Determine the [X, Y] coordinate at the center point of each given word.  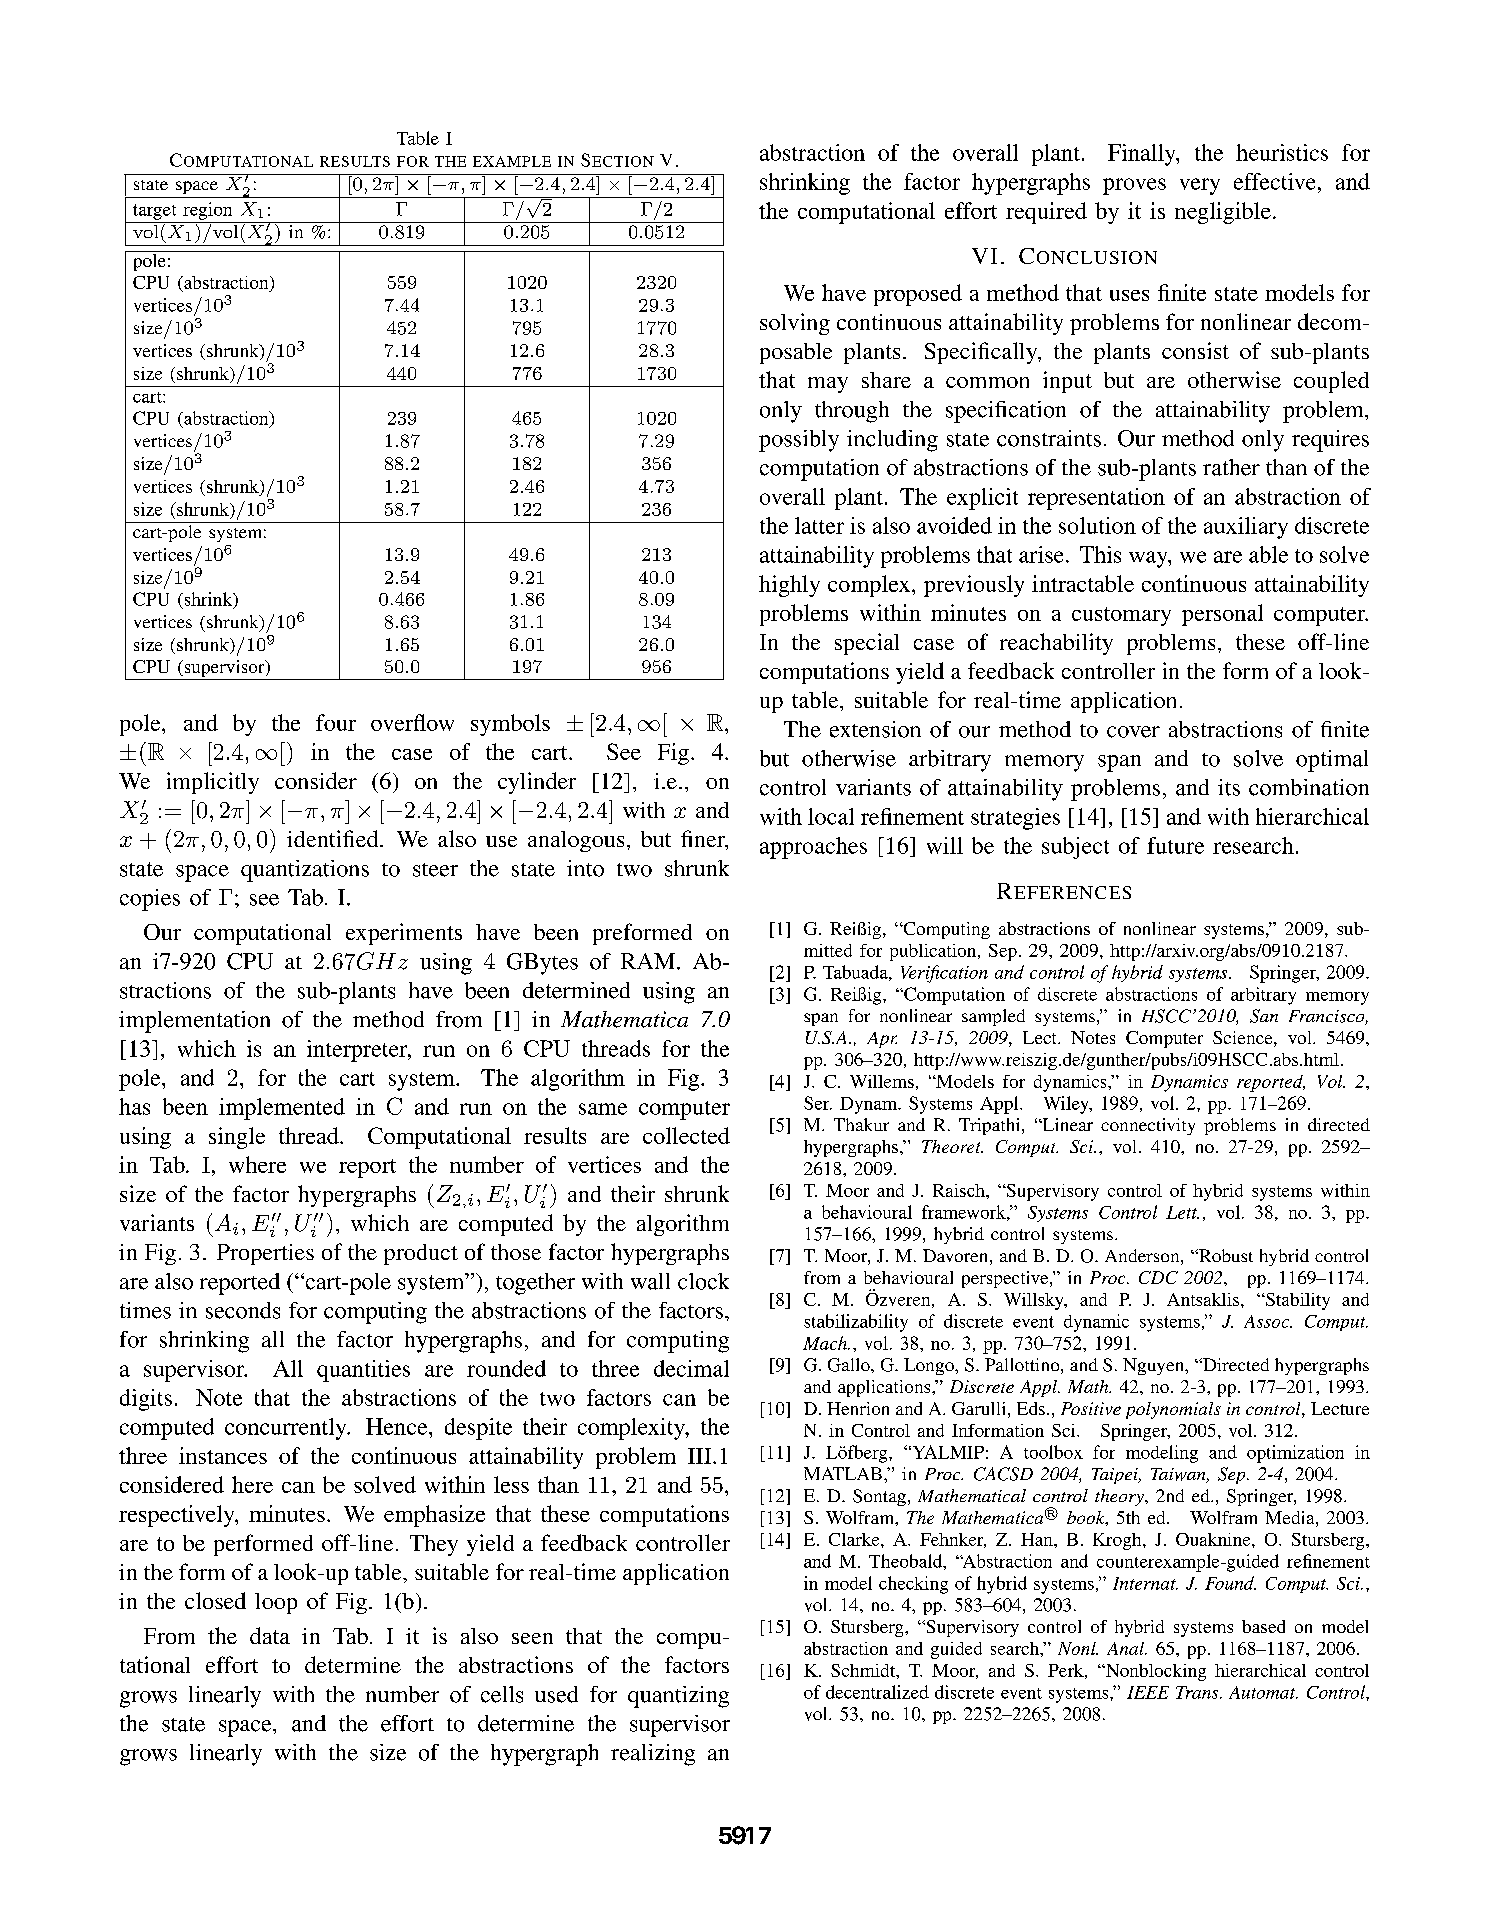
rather [1231, 467]
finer [704, 840]
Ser [818, 1103]
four [336, 722]
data [270, 1635]
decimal [691, 1368]
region [207, 211]
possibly [799, 441]
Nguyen [1155, 1366]
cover [1133, 732]
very [1200, 186]
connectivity [1148, 1126]
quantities [363, 1371]
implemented [282, 1109]
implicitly [213, 783]
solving [795, 324]
